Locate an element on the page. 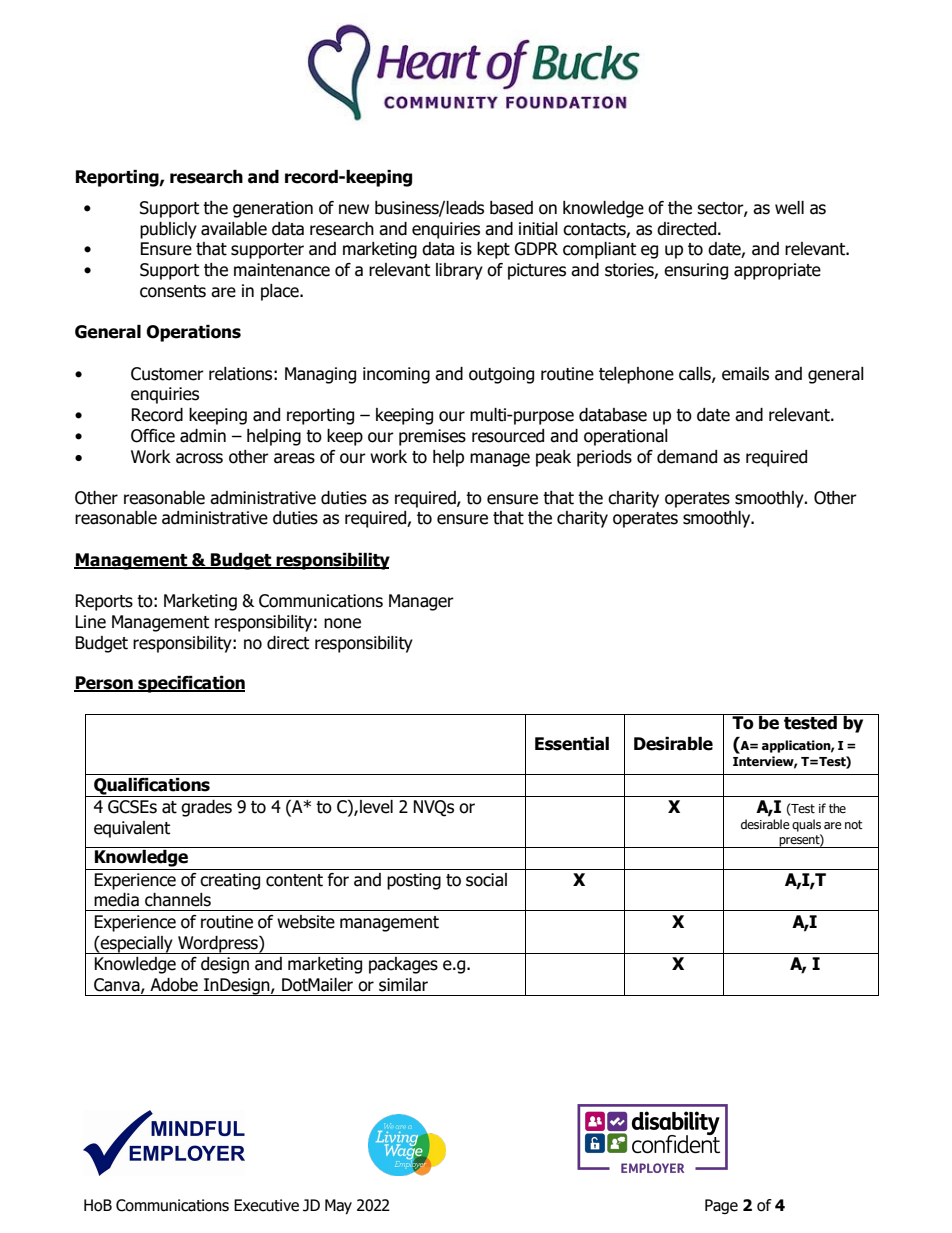 This image has width=952, height=1233. Executive is located at coordinates (266, 1205).
